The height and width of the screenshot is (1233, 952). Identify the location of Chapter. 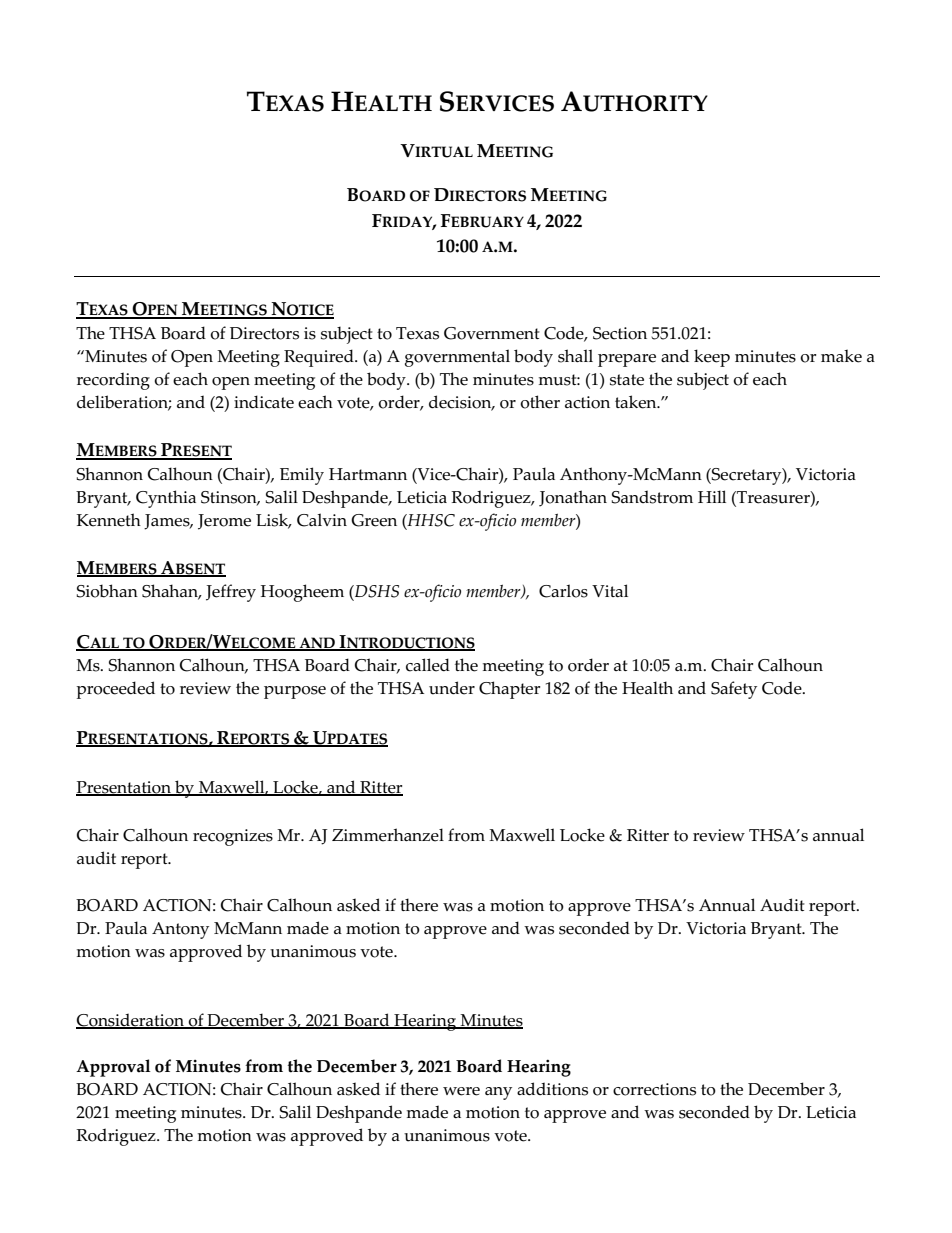
(509, 690).
